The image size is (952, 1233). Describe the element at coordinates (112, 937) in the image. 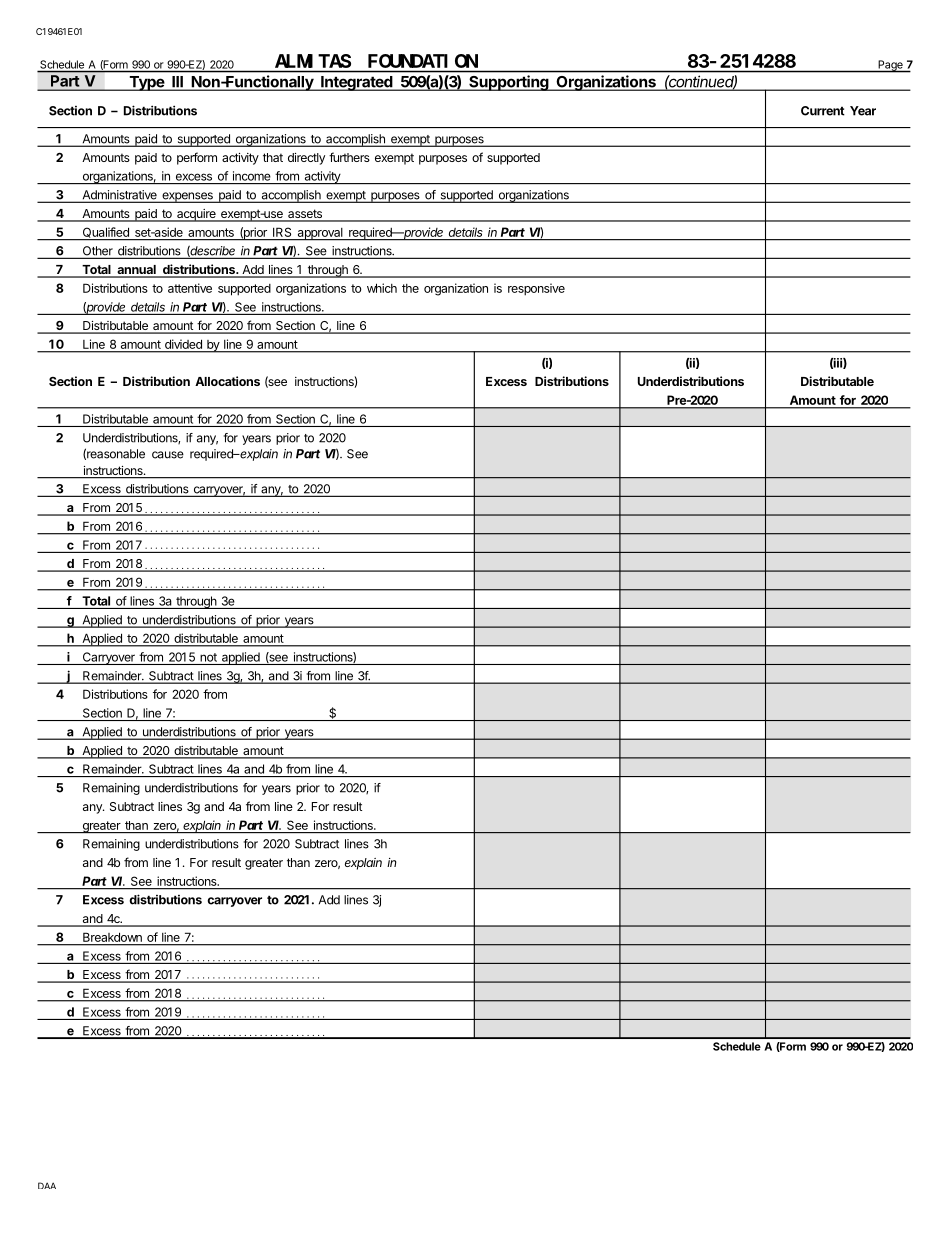

I see `Breakdown` at that location.
